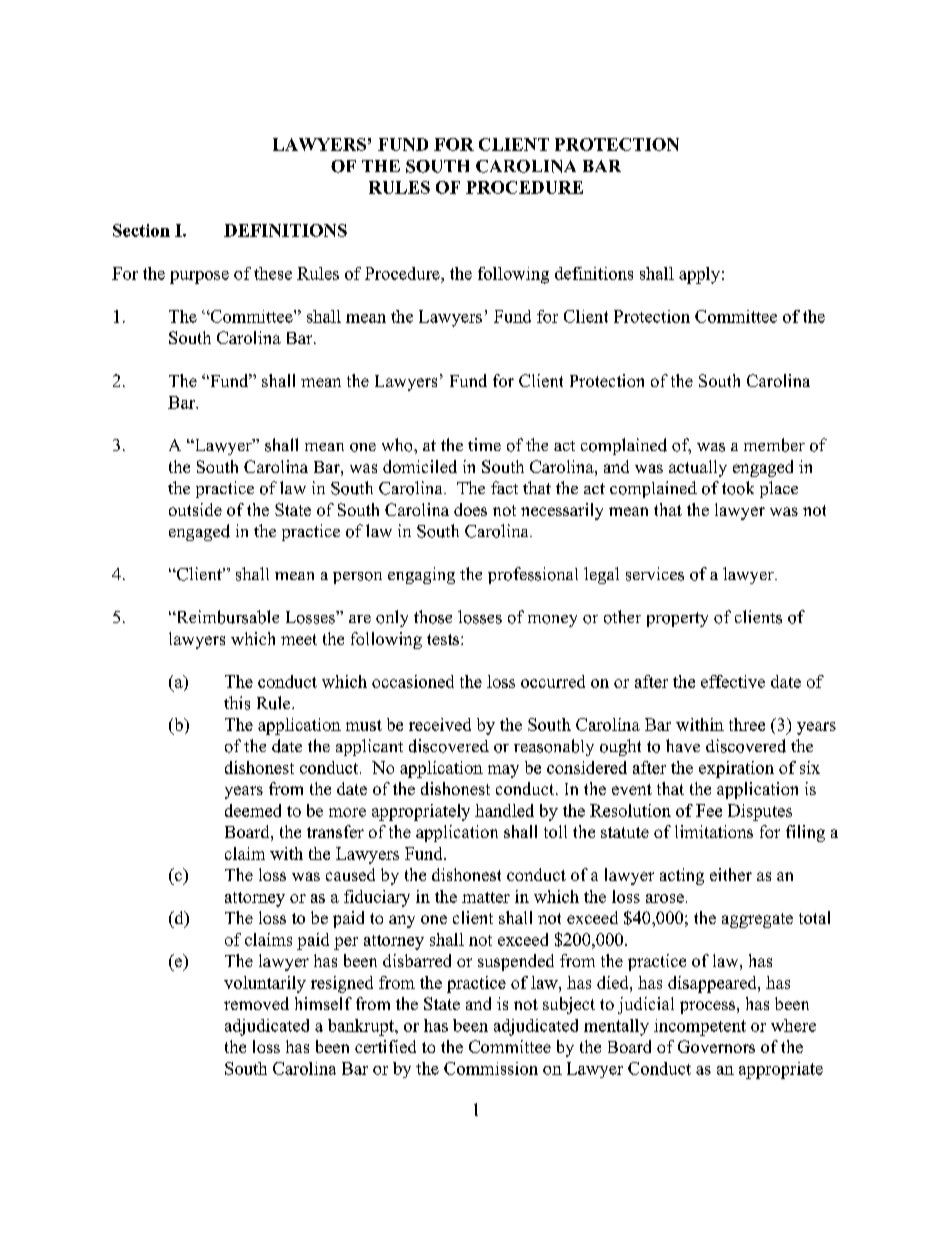  Describe the element at coordinates (738, 488) in the image. I see `took` at that location.
